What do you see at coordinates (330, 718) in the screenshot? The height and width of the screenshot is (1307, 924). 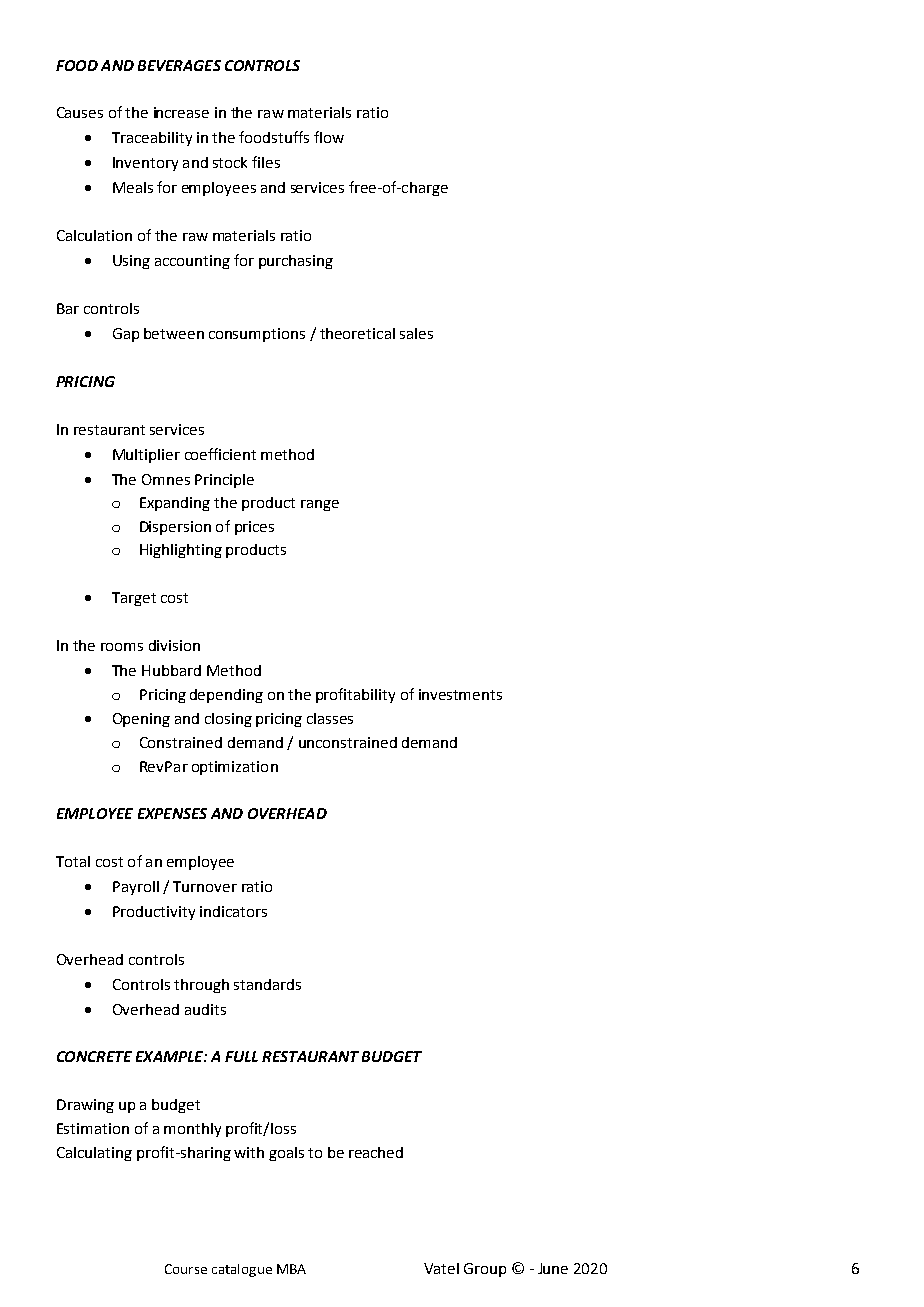 I see `classes` at bounding box center [330, 718].
